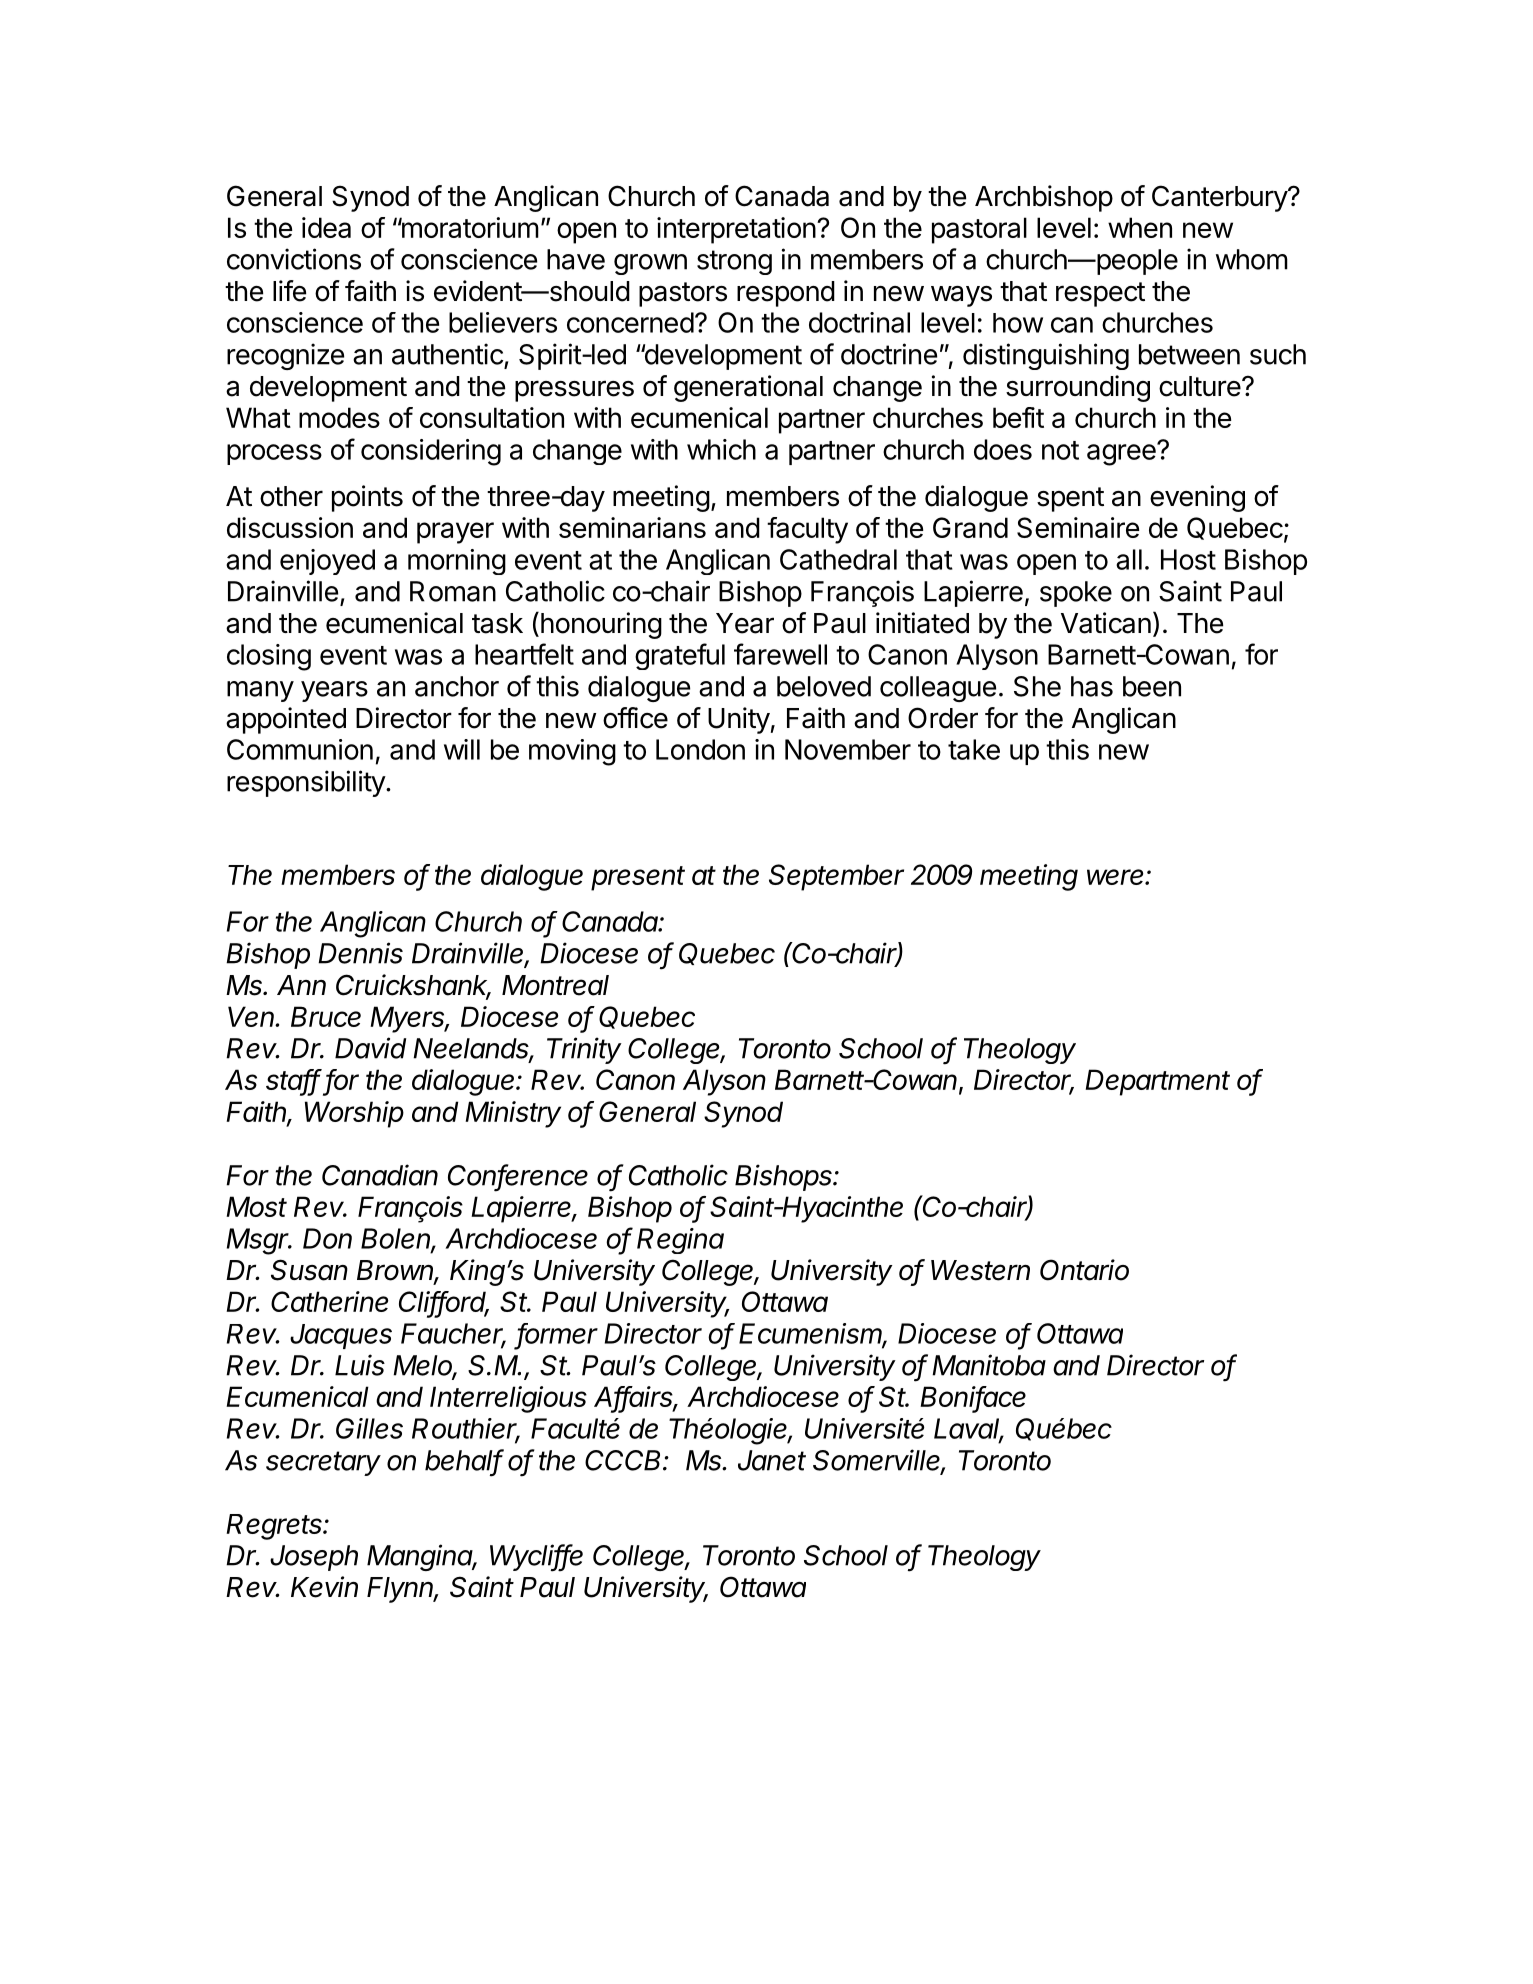  Describe the element at coordinates (314, 1558) in the screenshot. I see `Joseph` at that location.
